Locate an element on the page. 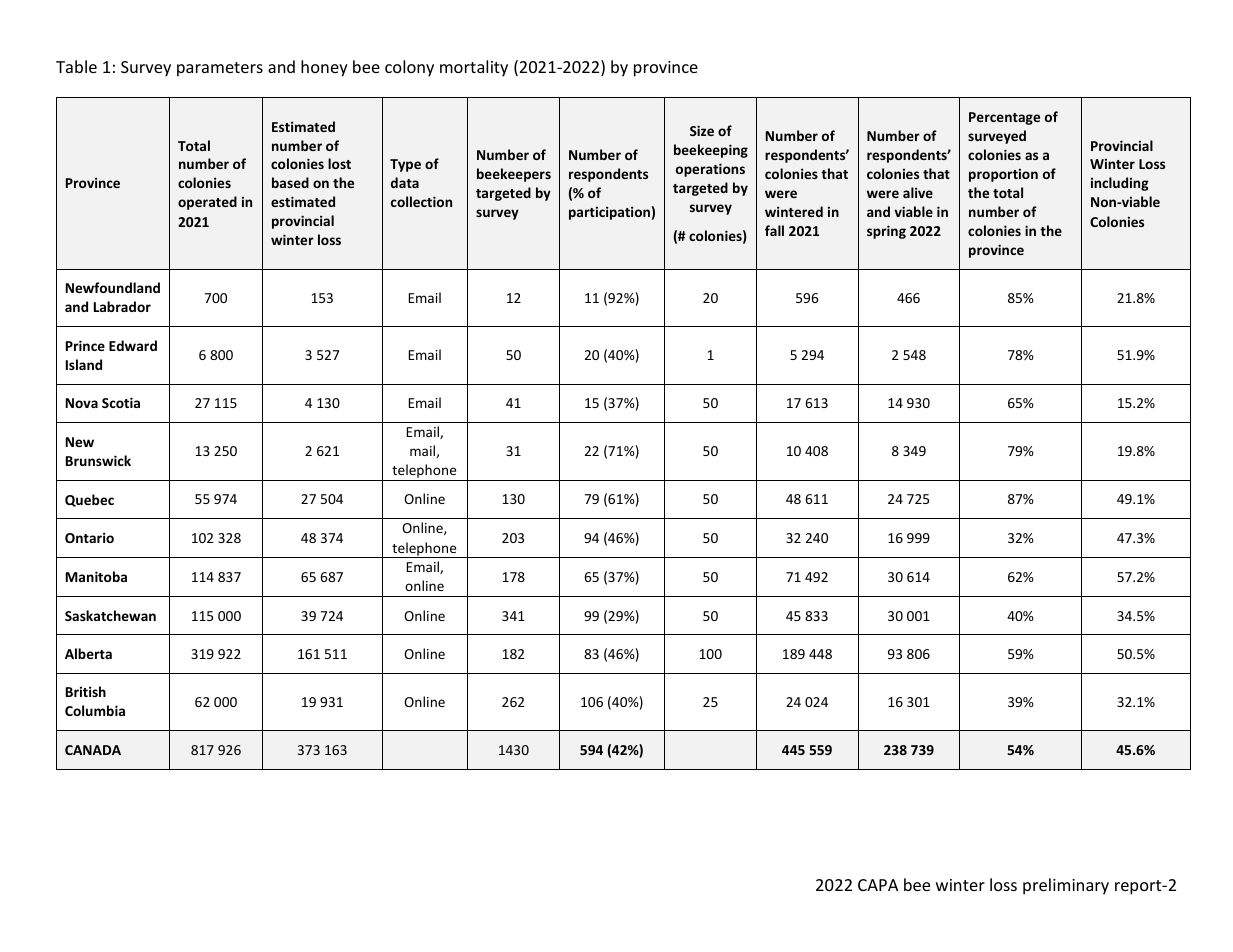  Columbia is located at coordinates (95, 710).
